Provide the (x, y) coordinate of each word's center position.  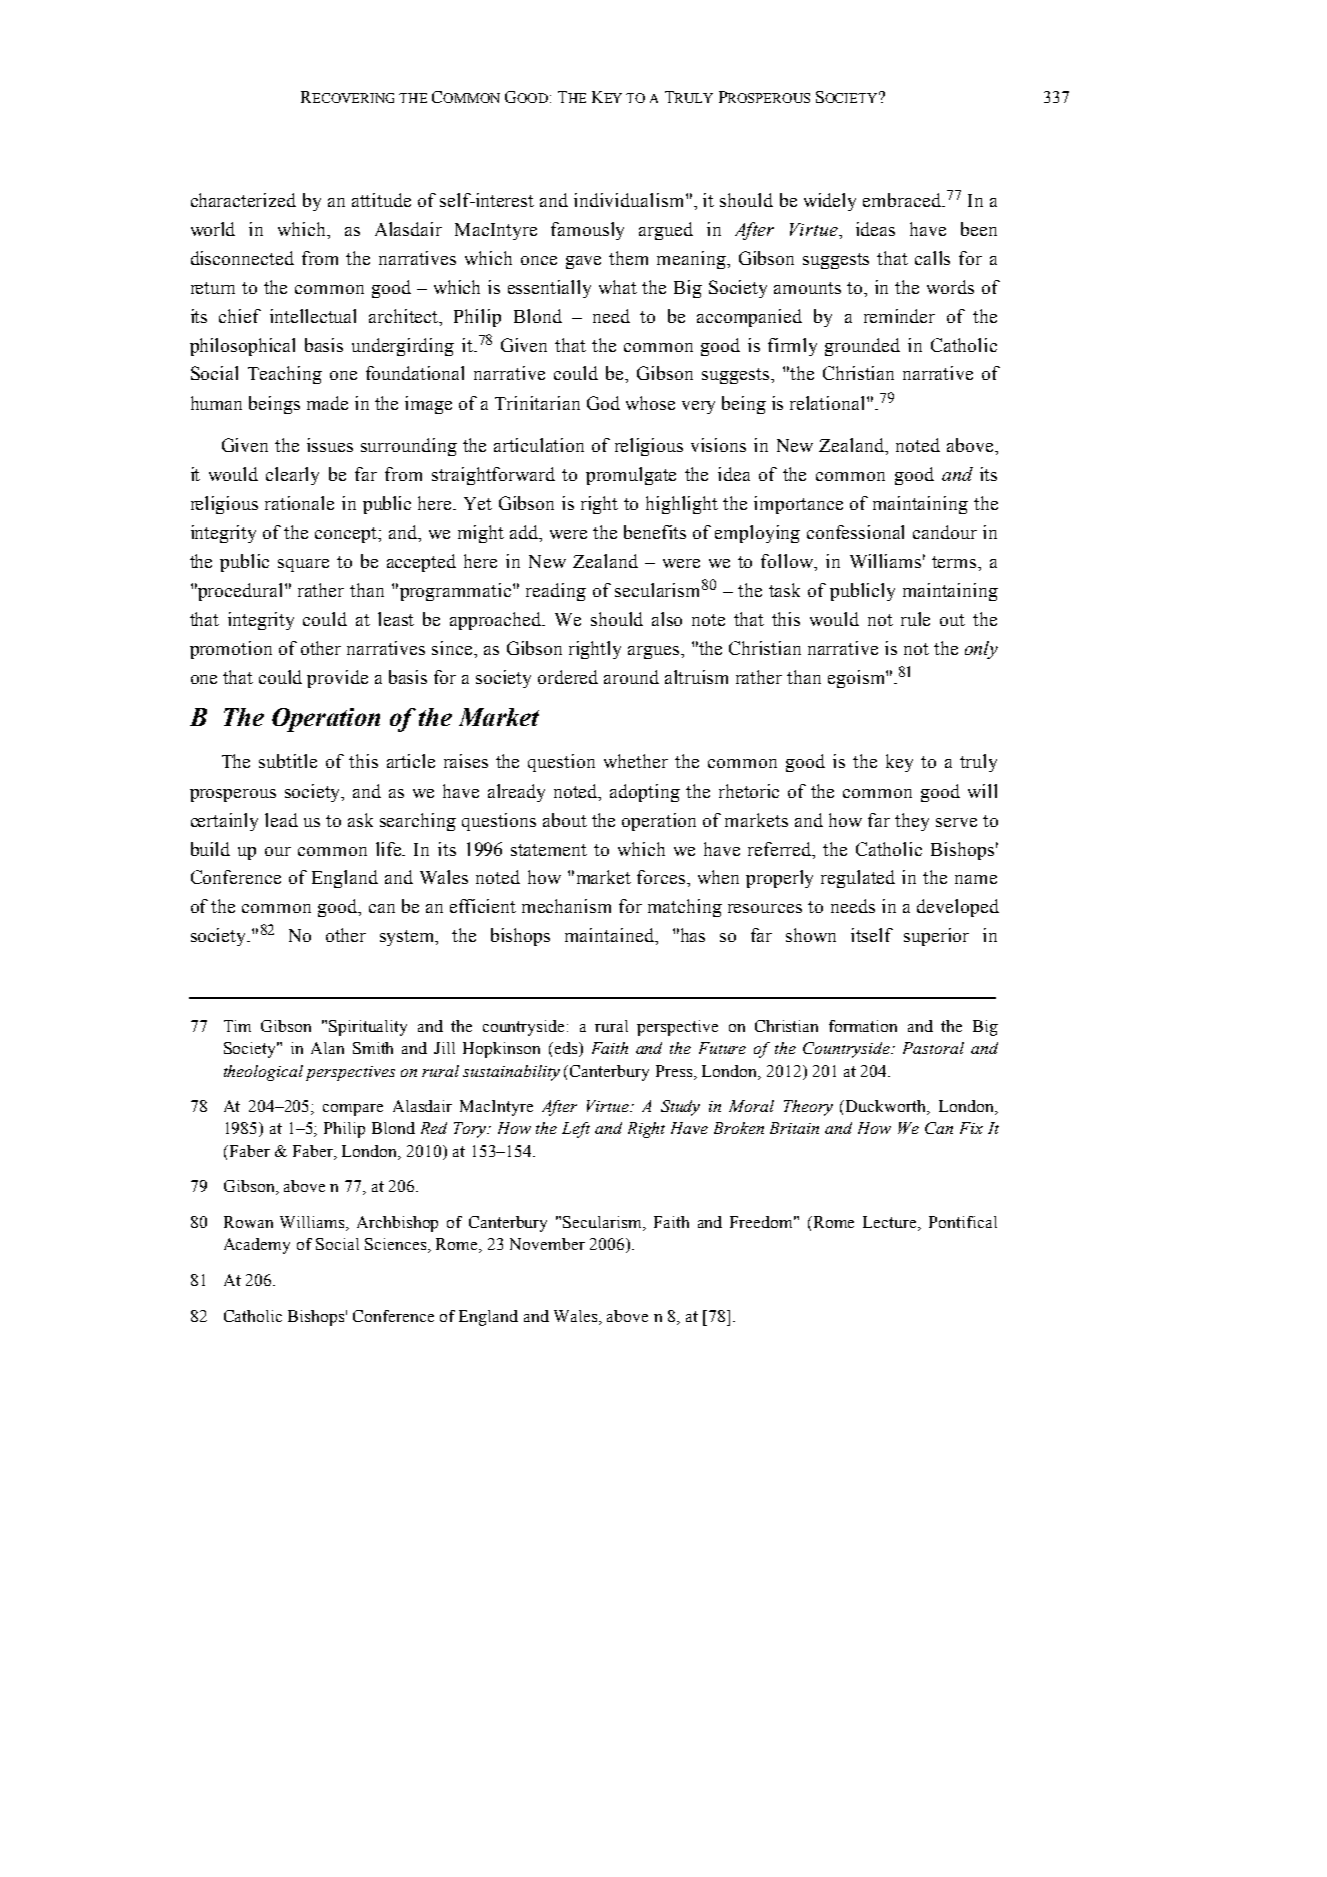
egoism (857, 679)
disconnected (242, 258)
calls (932, 258)
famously (587, 231)
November (547, 1244)
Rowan (248, 1222)
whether (636, 761)
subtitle (288, 761)
